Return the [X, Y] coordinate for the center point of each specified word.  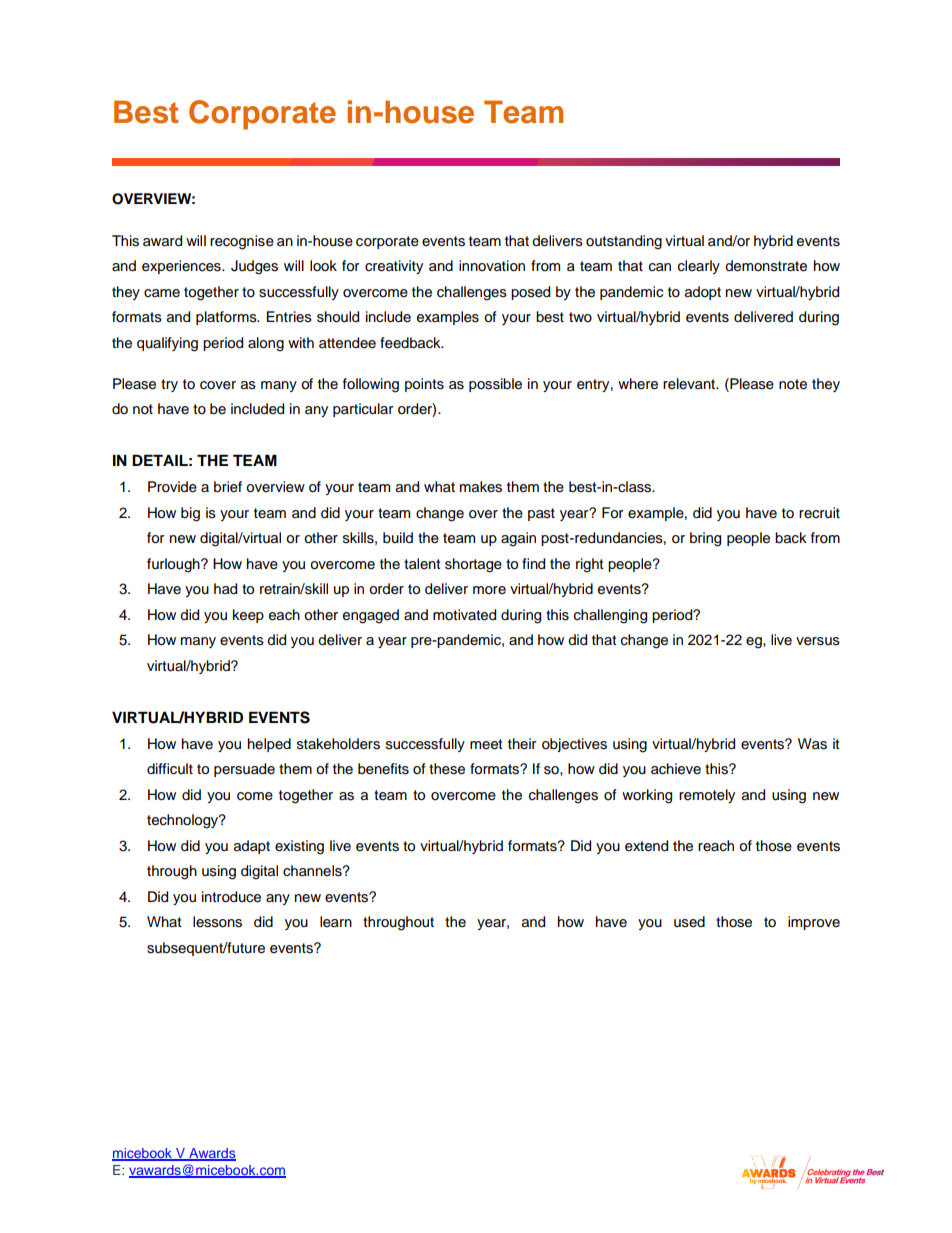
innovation [492, 266]
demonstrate [766, 266]
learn [336, 922]
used [689, 922]
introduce [231, 897]
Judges [254, 267]
